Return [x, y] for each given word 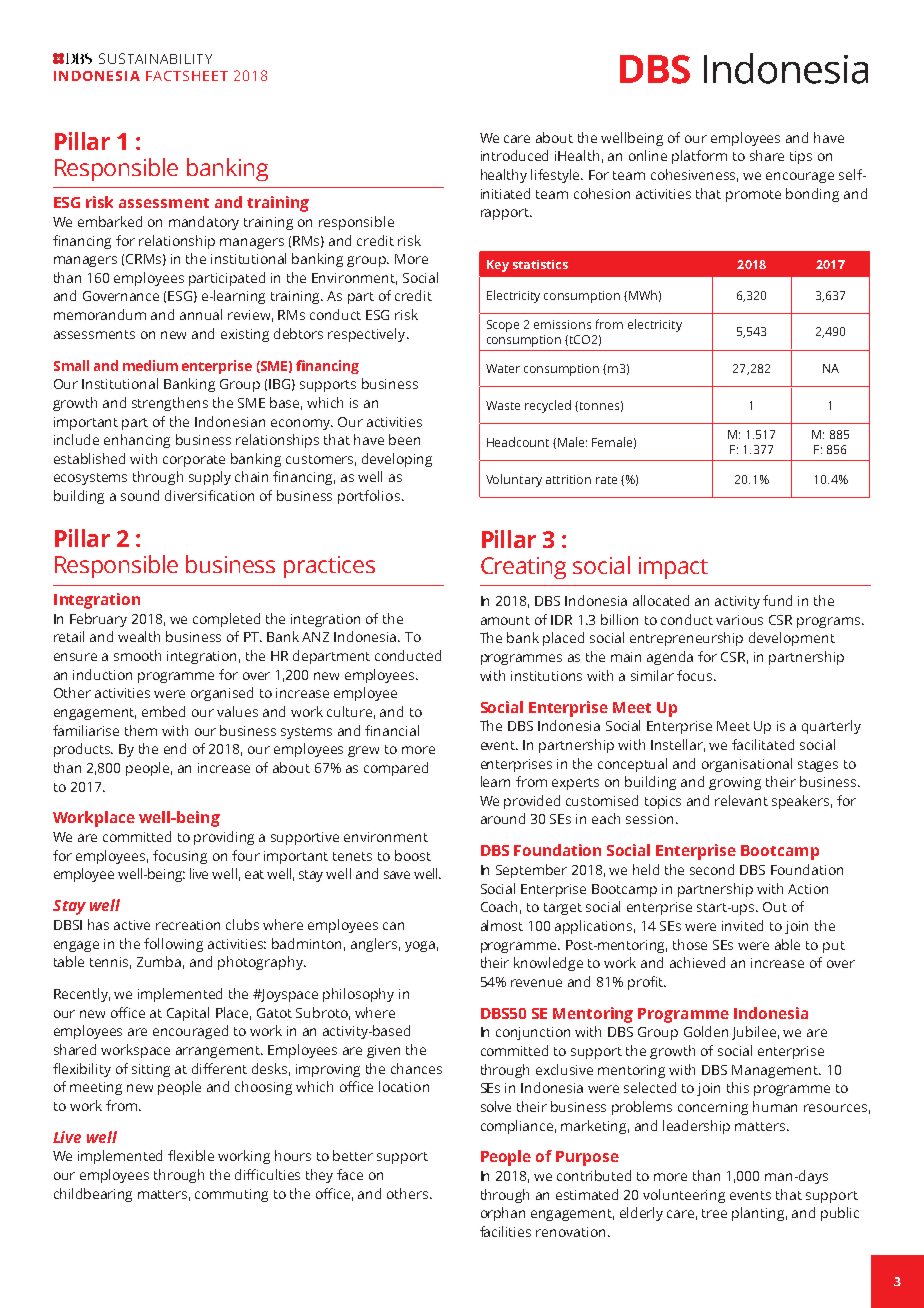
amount [505, 620]
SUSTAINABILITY [155, 58]
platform [699, 157]
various [739, 620]
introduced [514, 155]
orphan [503, 1214]
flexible [191, 1155]
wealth [139, 636]
